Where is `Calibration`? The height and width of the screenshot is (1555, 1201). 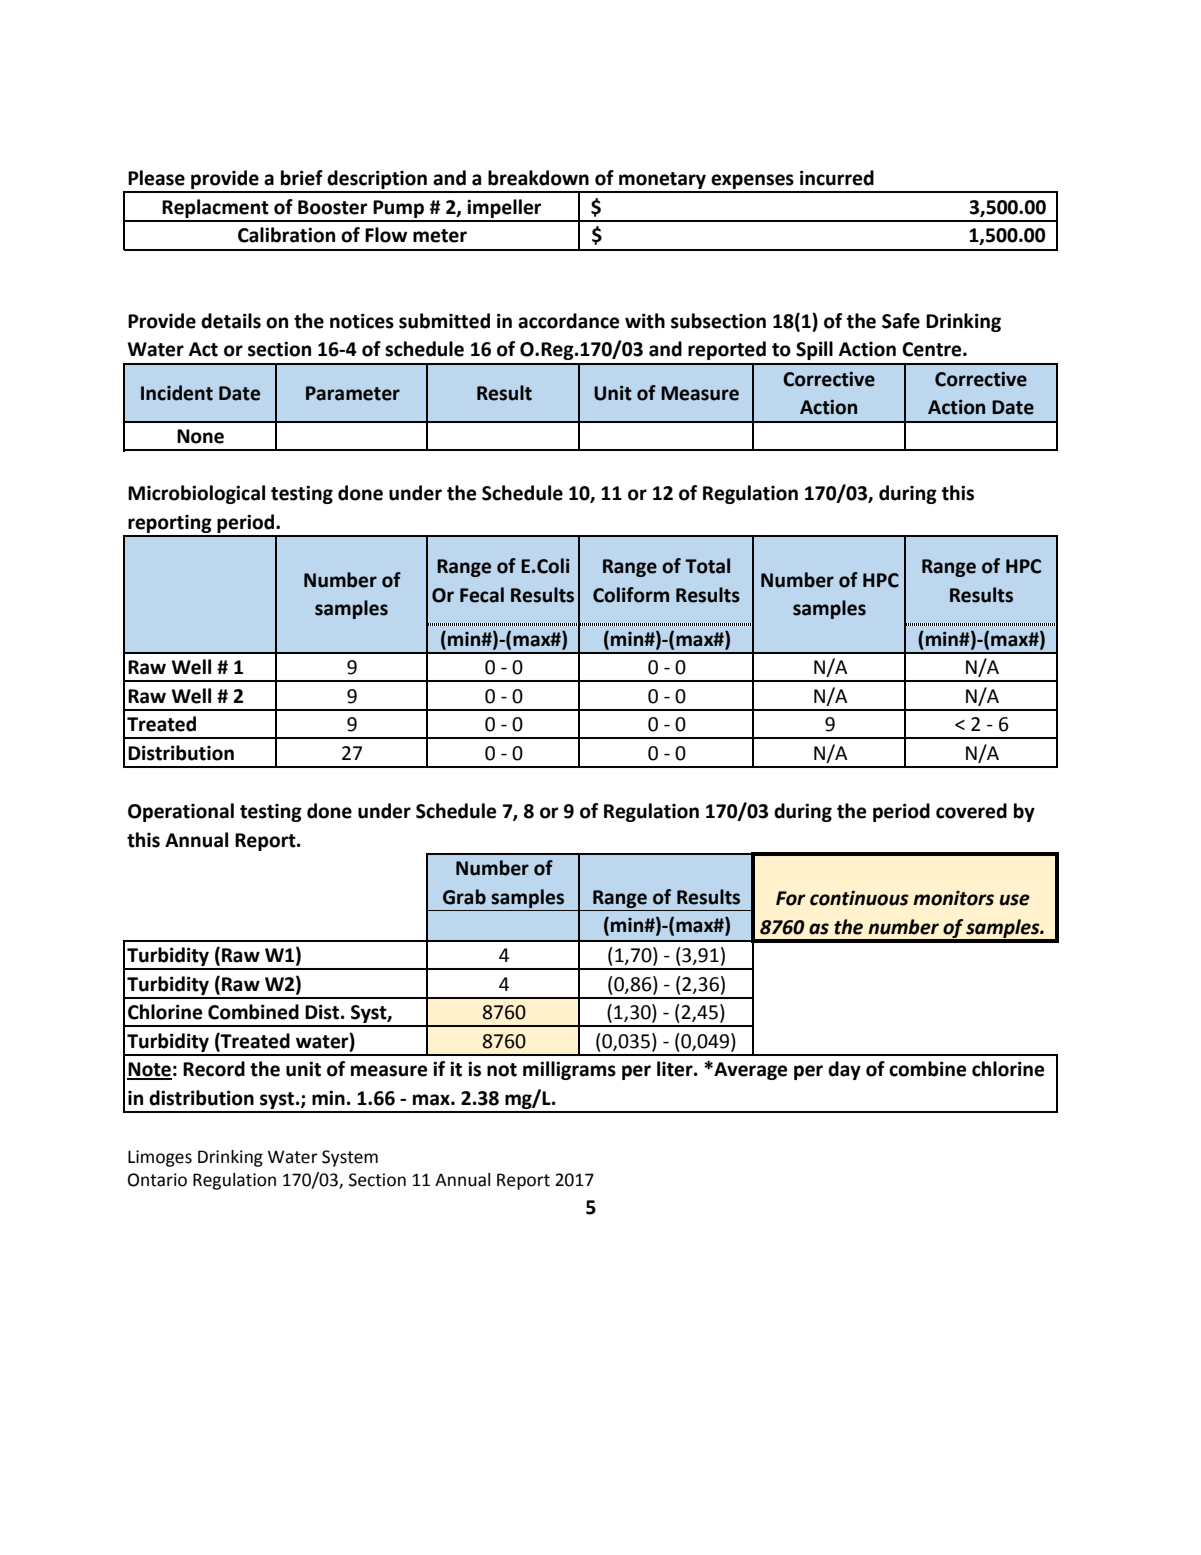
Calibration is located at coordinates (286, 235).
